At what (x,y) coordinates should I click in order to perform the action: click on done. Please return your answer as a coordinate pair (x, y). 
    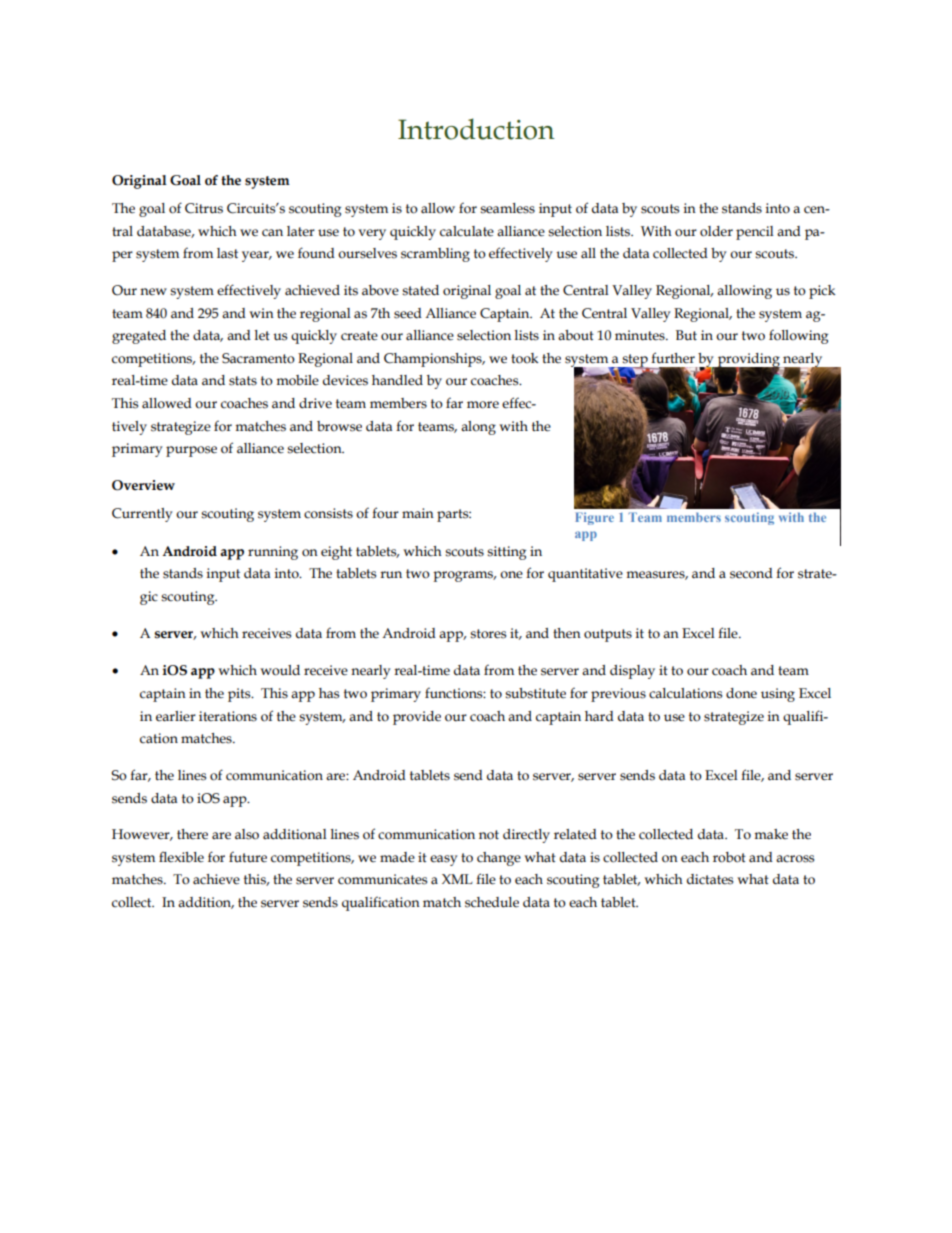
    Looking at the image, I should click on (741, 693).
